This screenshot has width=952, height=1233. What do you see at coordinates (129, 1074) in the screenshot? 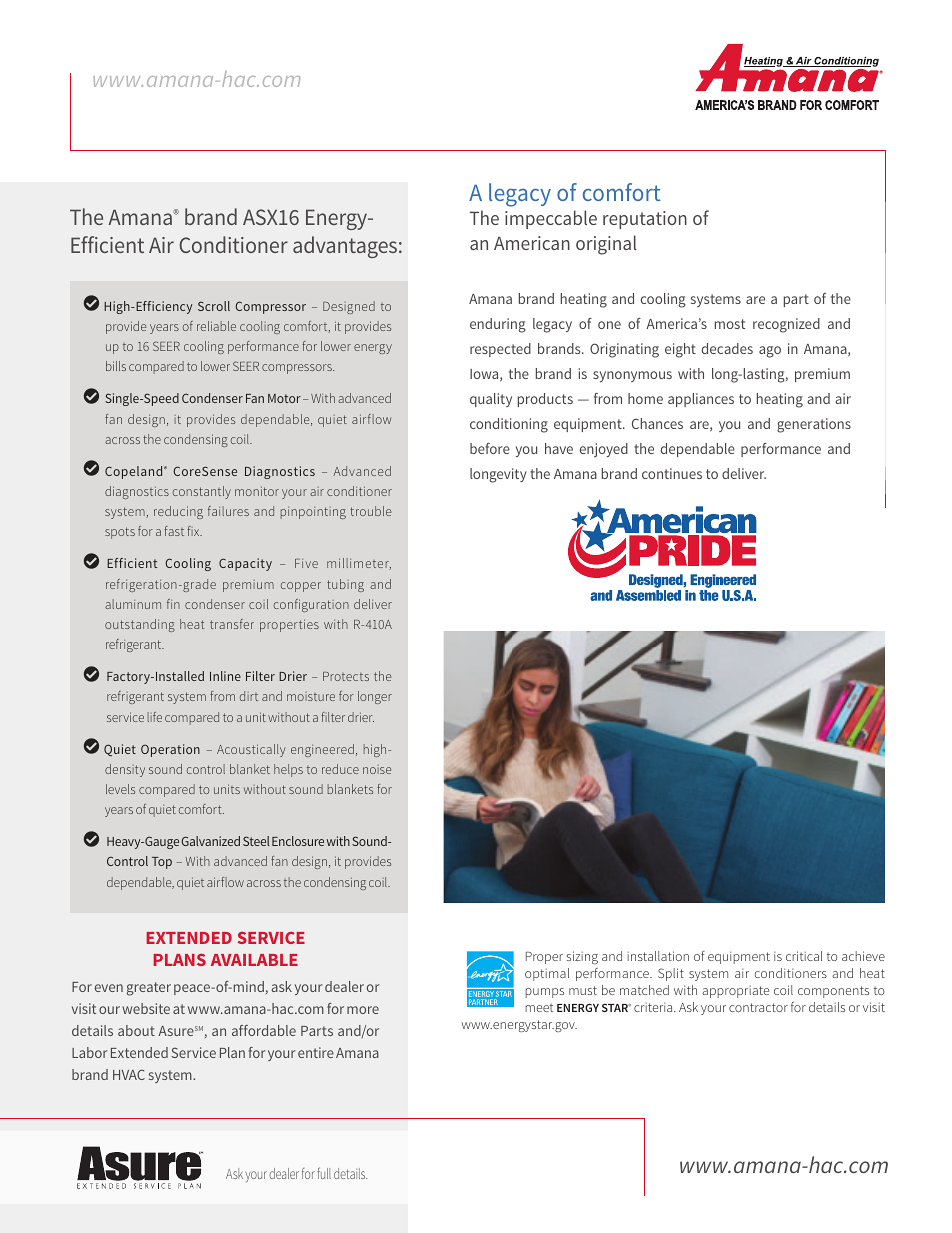
I see `HVAC` at bounding box center [129, 1074].
